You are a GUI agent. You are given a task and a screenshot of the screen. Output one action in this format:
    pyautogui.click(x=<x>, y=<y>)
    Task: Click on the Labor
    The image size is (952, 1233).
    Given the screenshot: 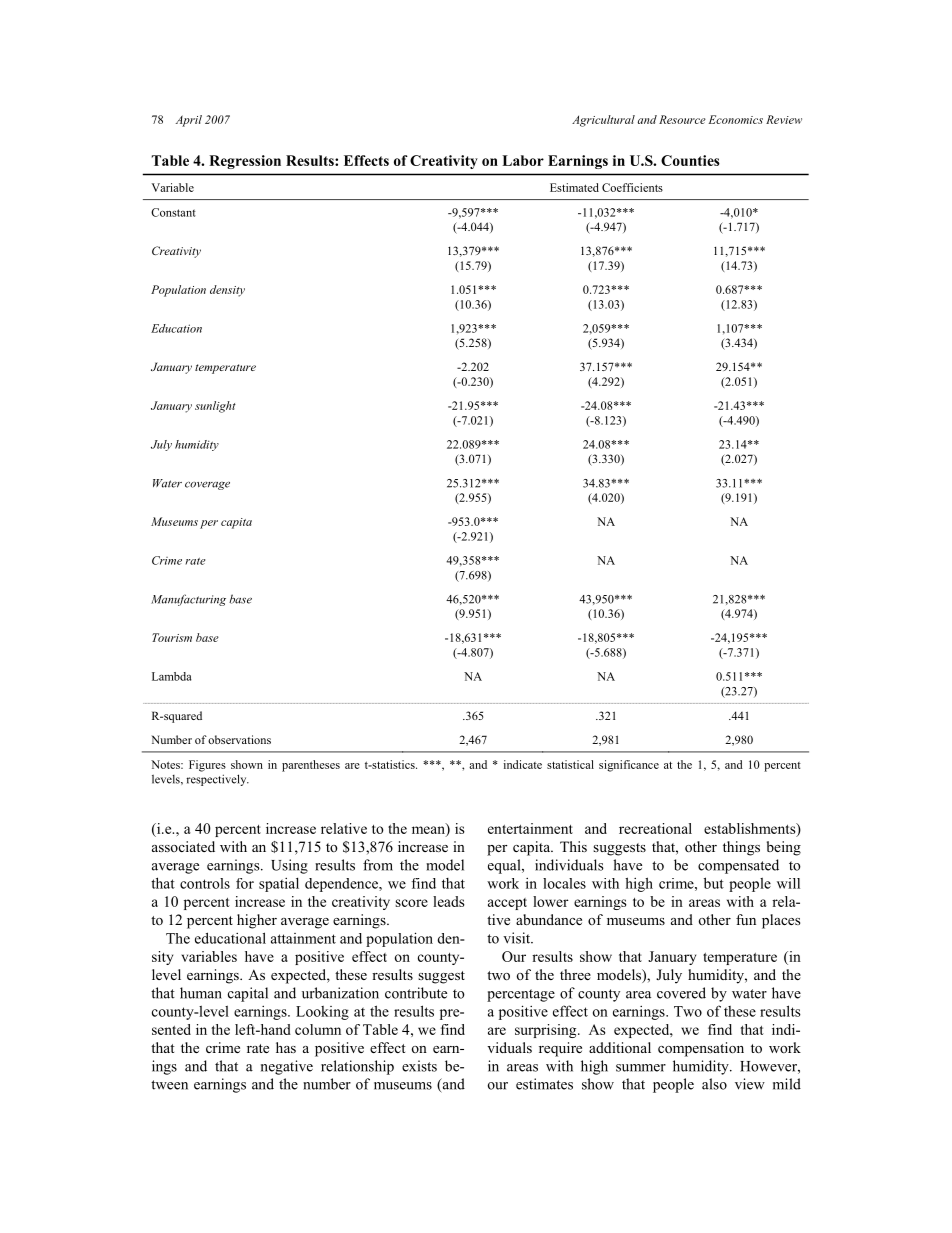 What is the action you would take?
    pyautogui.click(x=523, y=160)
